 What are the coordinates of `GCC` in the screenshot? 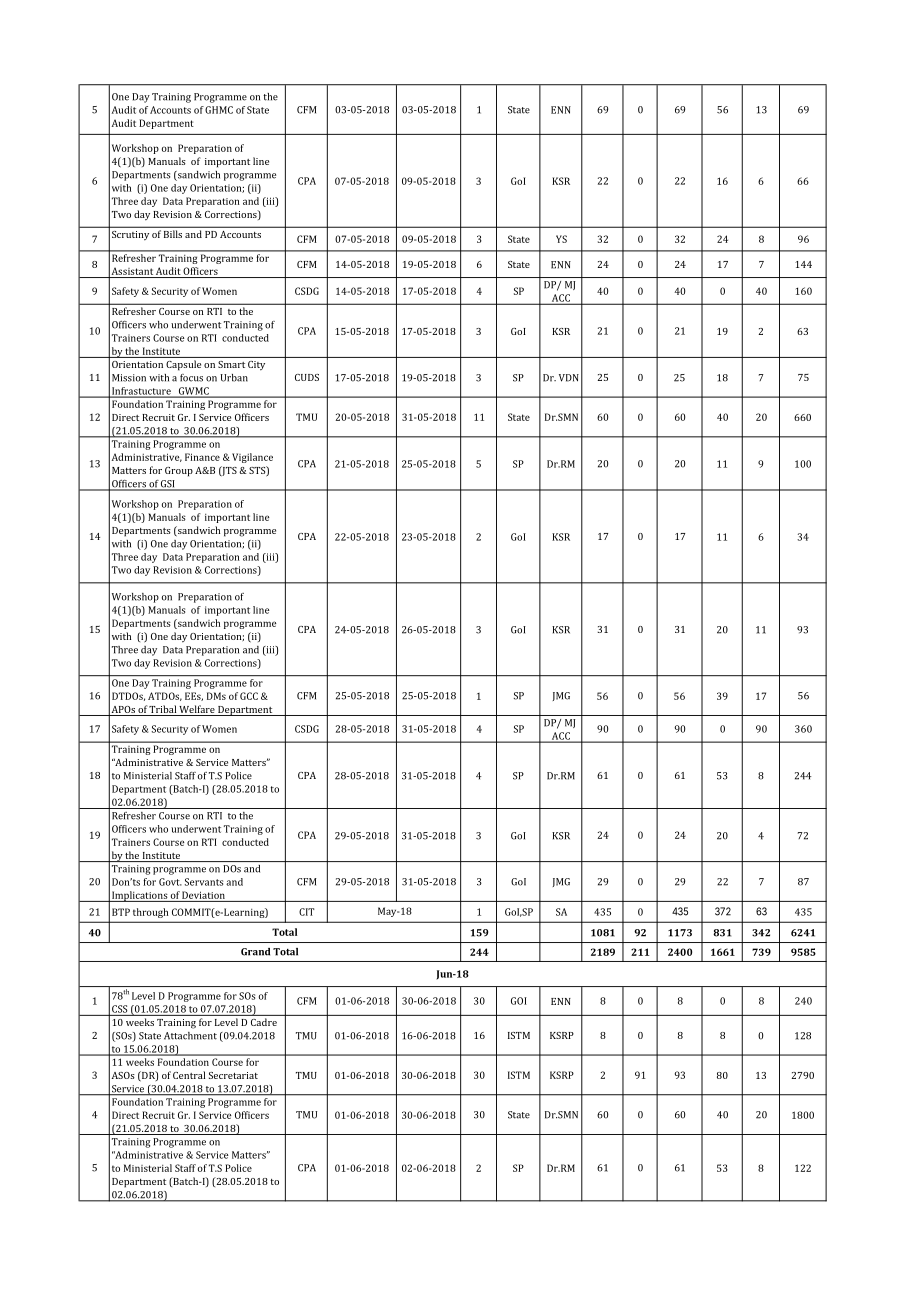 It's located at (249, 696).
